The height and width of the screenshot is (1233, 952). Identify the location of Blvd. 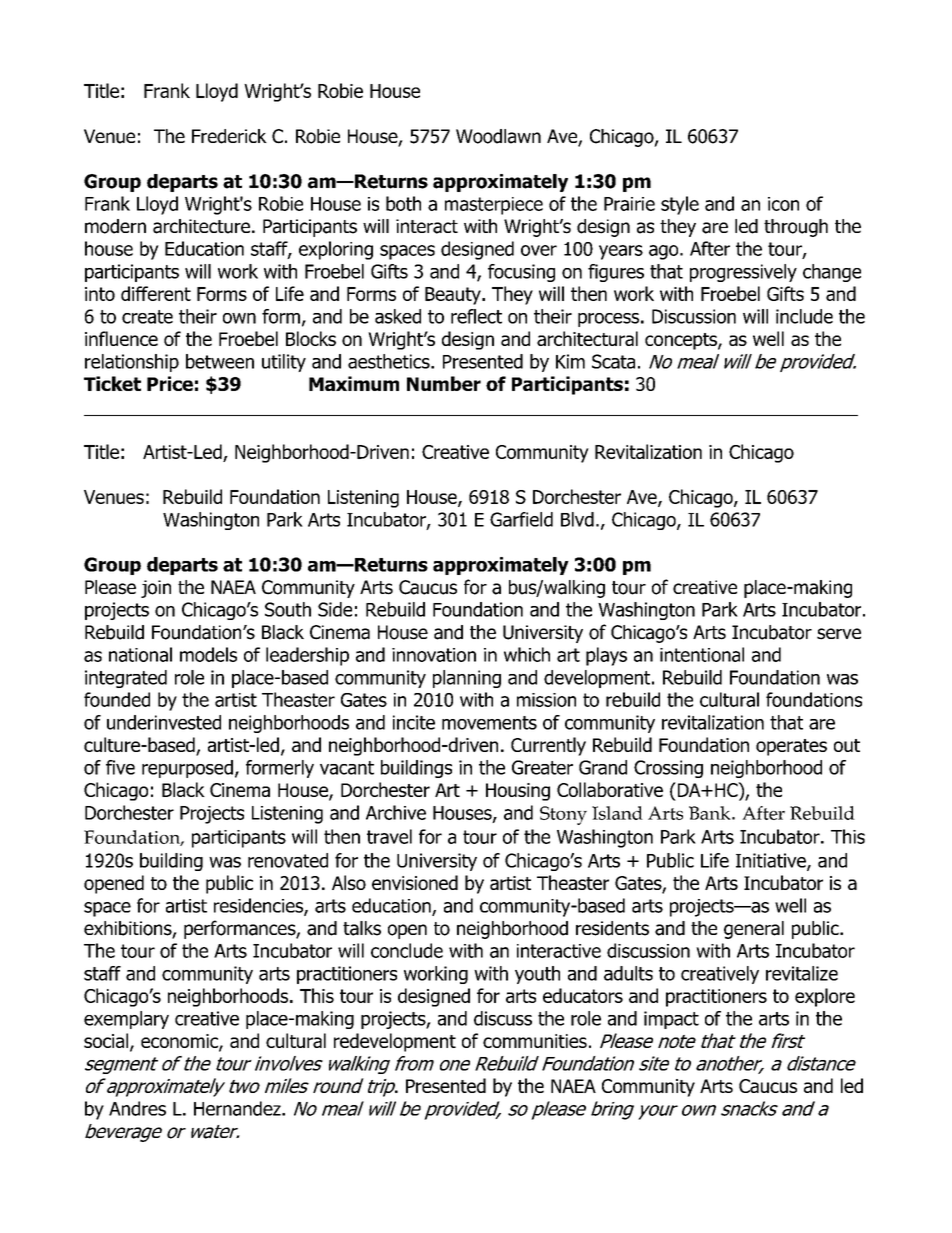
(577, 519).
